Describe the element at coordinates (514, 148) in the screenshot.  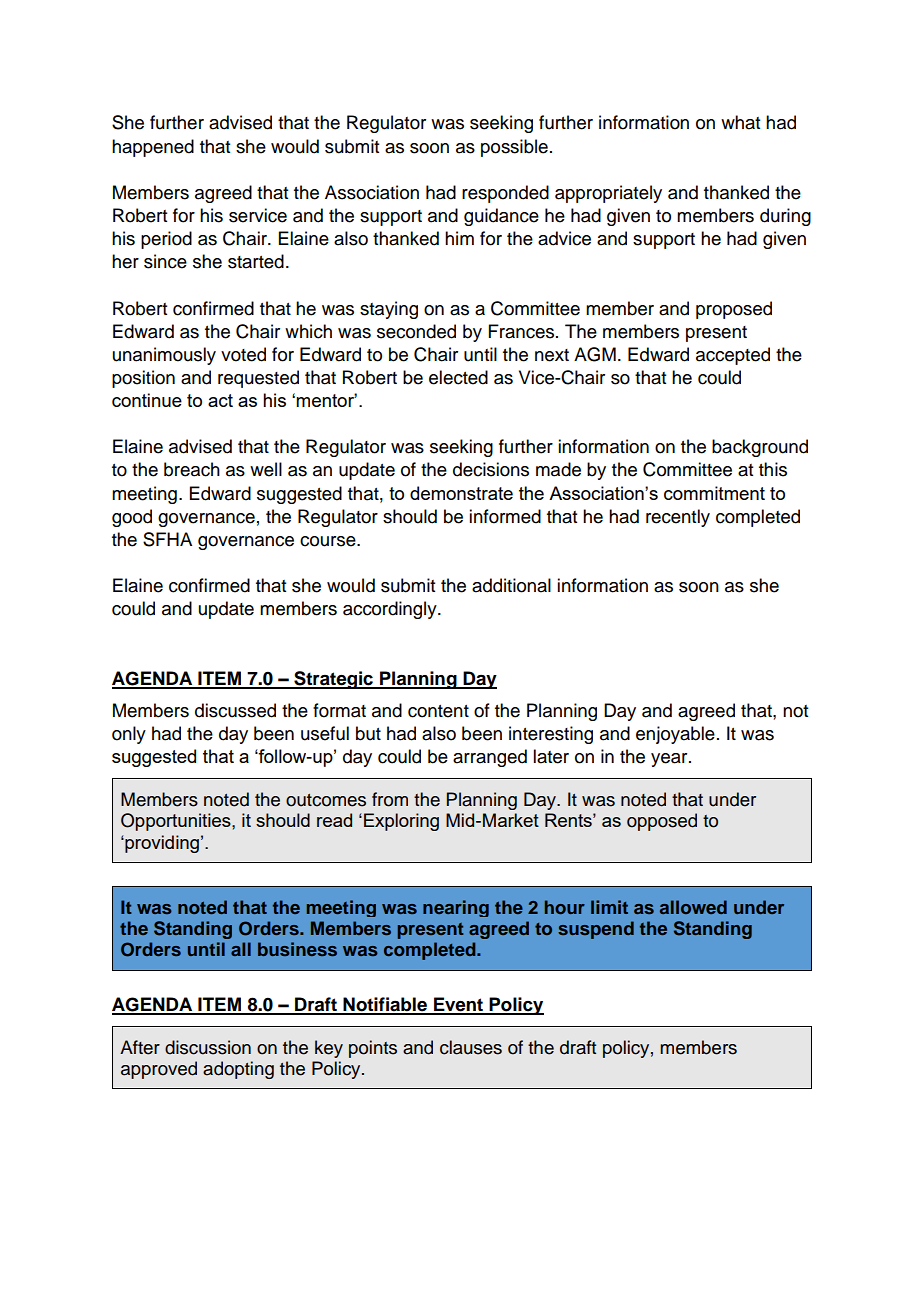
I see `possible` at that location.
